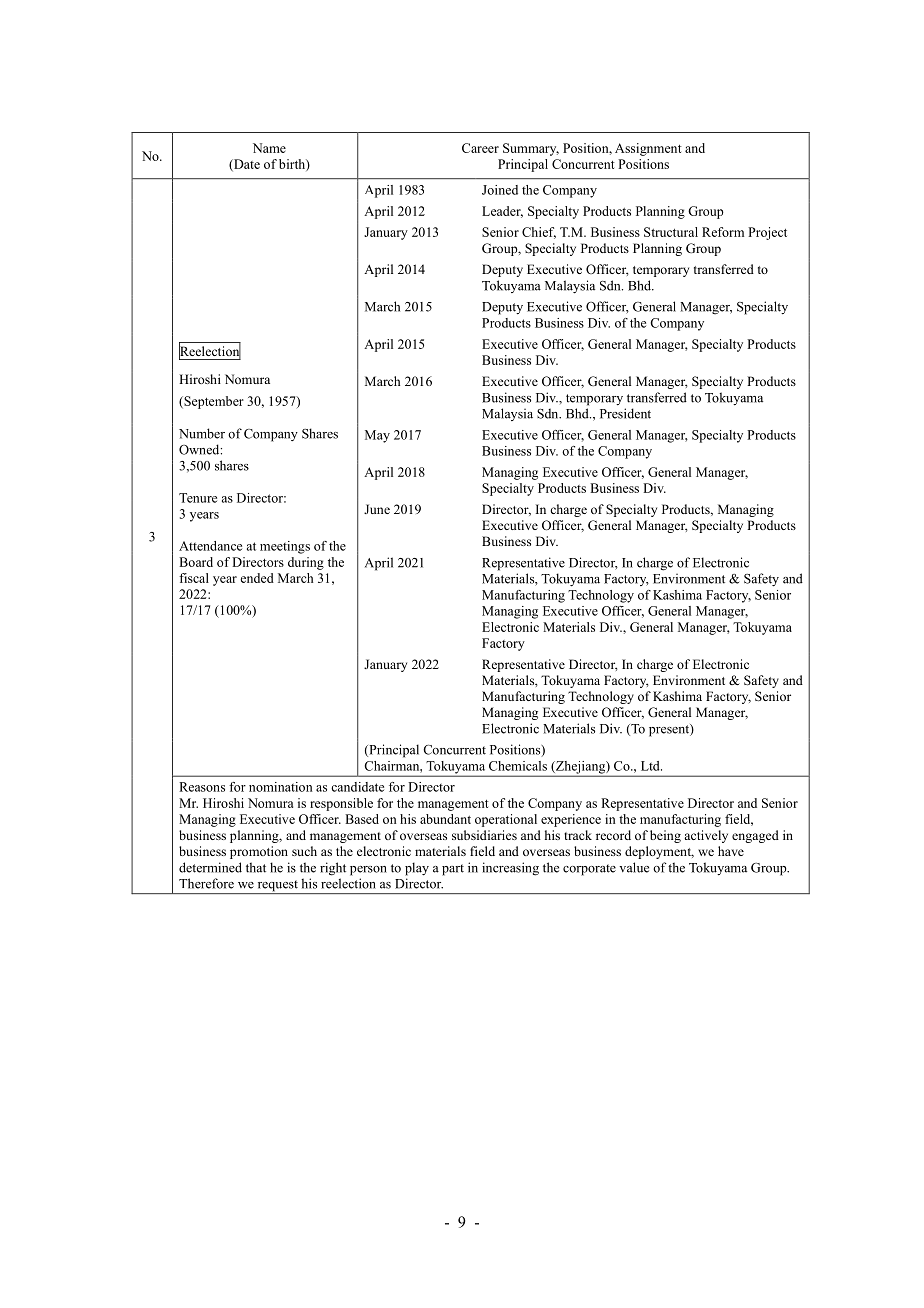 The width and height of the image is (924, 1308). What do you see at coordinates (202, 433) in the image?
I see `Number` at bounding box center [202, 433].
